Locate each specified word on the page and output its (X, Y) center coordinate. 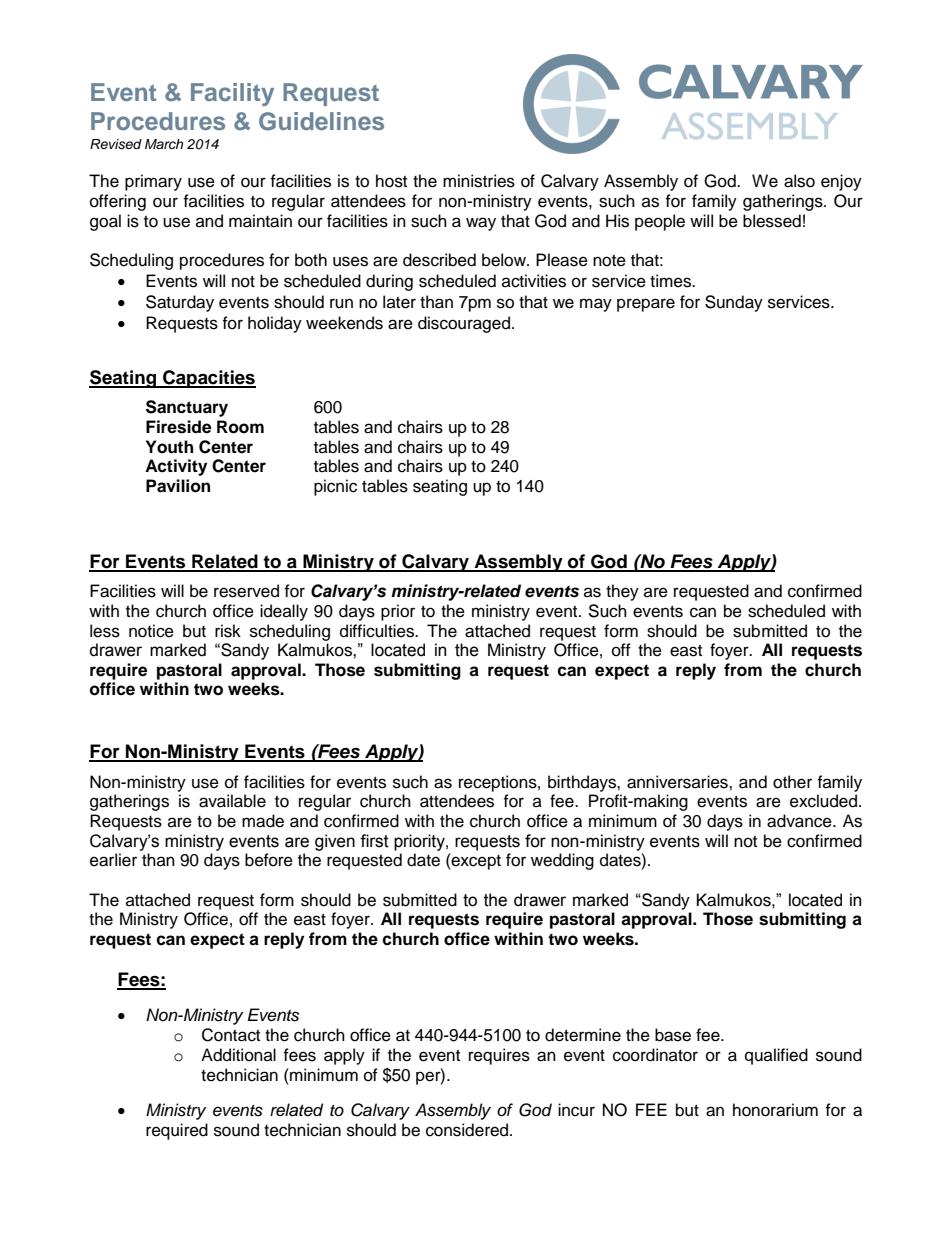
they (622, 592)
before (269, 860)
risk (228, 631)
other (792, 782)
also (799, 181)
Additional (238, 1055)
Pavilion (178, 486)
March (164, 144)
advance (800, 821)
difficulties (378, 631)
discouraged (465, 324)
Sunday (734, 303)
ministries (479, 181)
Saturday (180, 303)
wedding (562, 861)
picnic (335, 487)
